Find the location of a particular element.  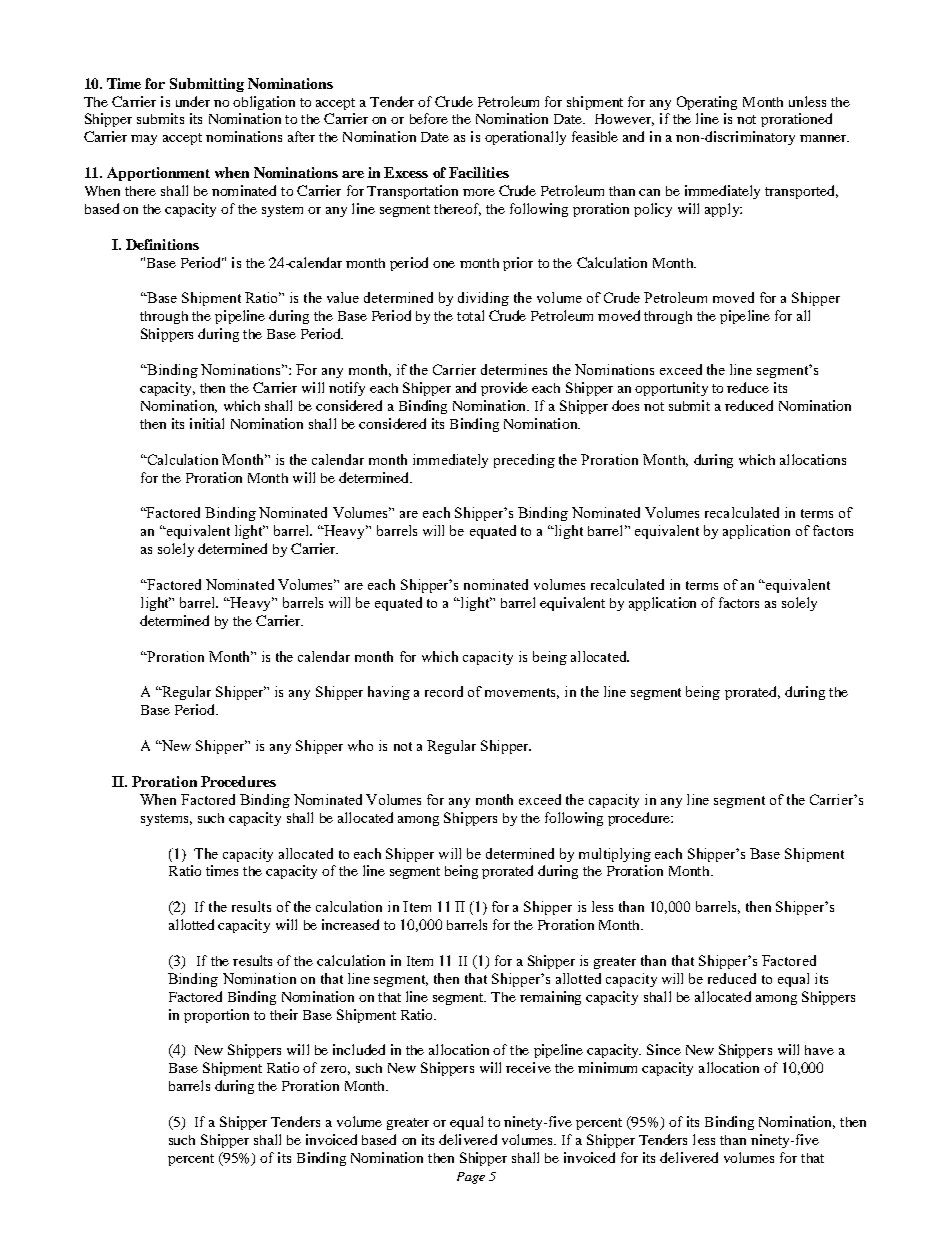

proportion is located at coordinates (216, 1016).
